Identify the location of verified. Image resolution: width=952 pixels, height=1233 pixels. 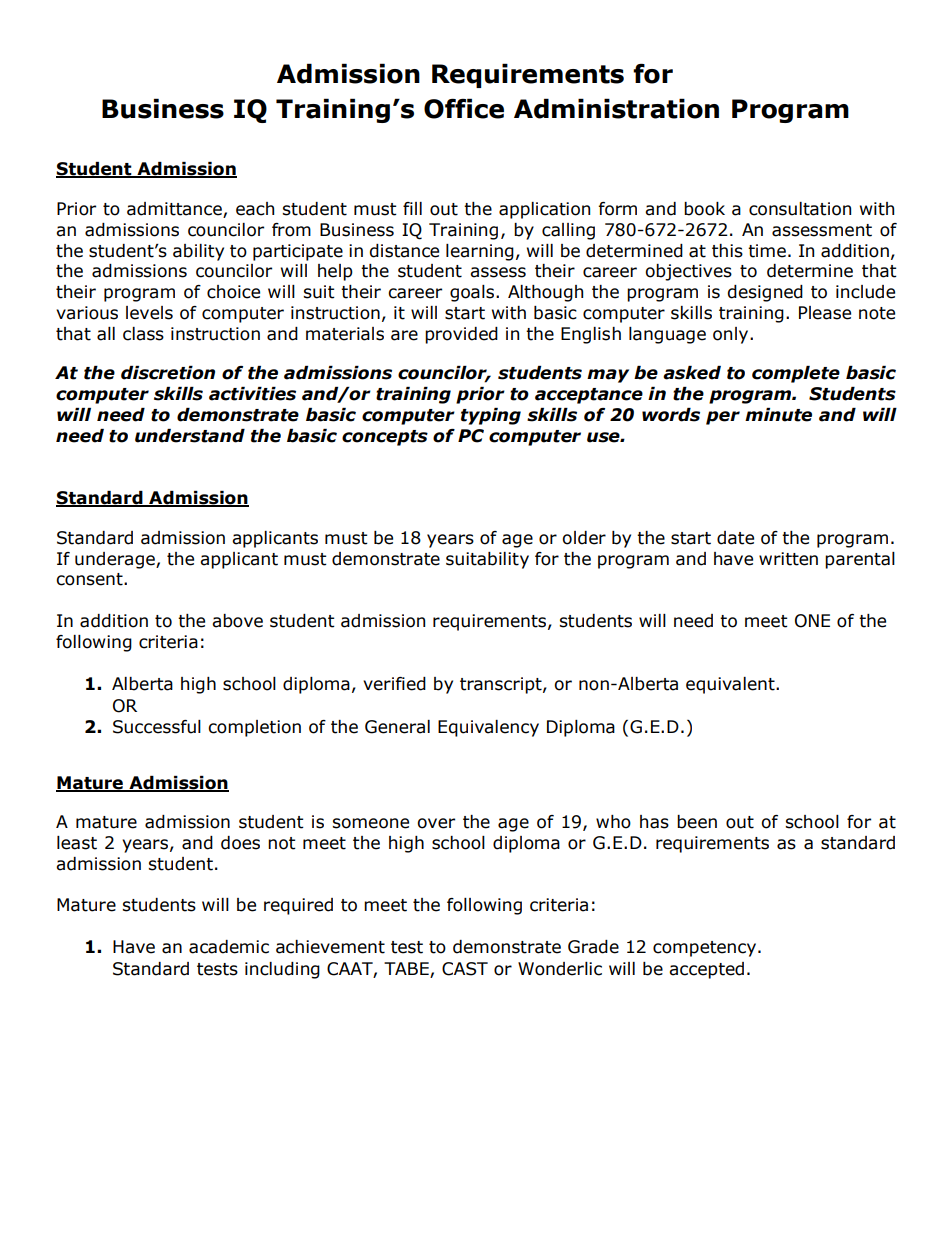
(394, 684).
